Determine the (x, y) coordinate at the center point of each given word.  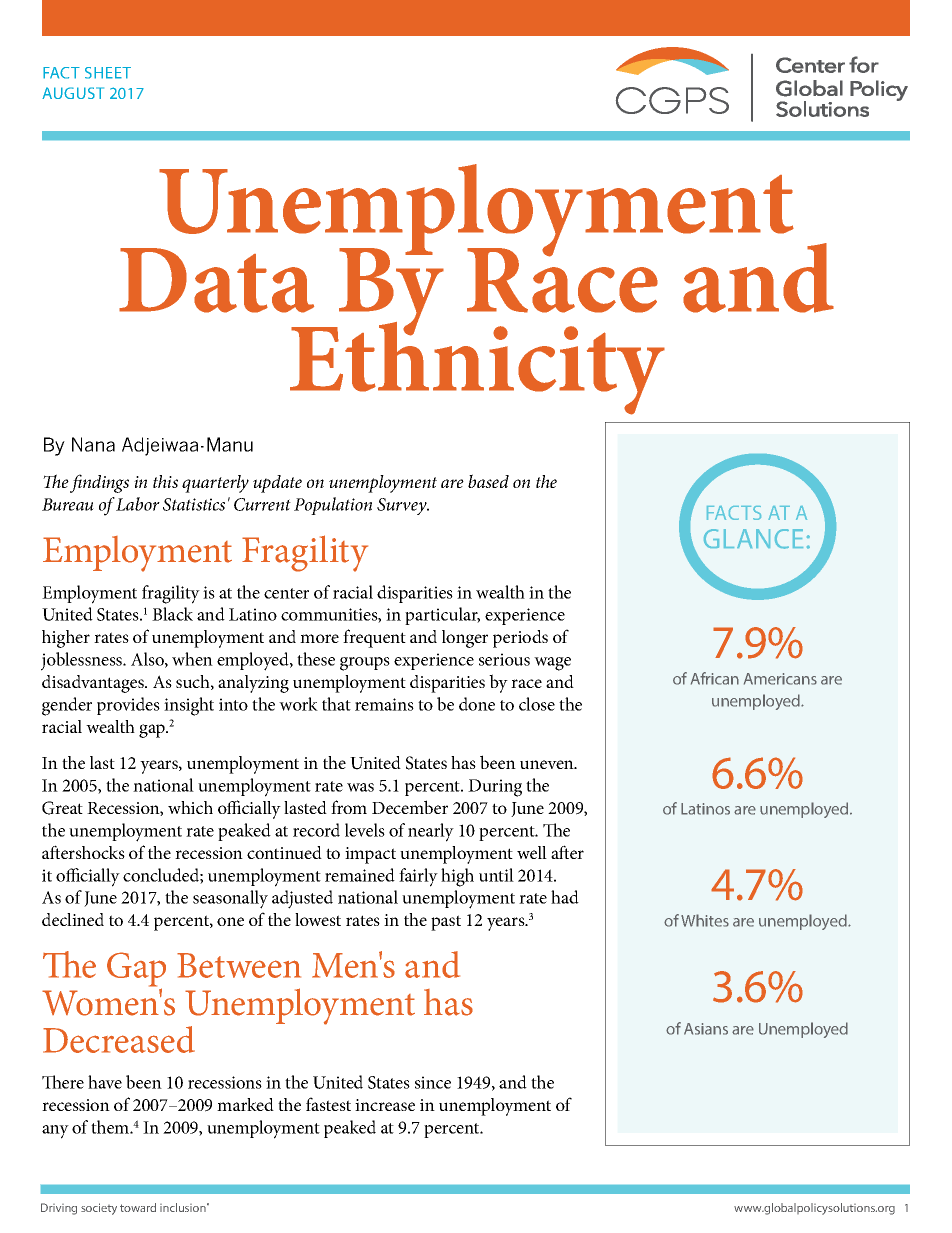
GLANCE (753, 539)
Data (216, 280)
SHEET (108, 73)
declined (73, 919)
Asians (706, 1029)
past (446, 923)
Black (172, 614)
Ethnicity (477, 367)
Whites (705, 920)
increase (385, 1105)
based (488, 481)
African (715, 678)
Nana (93, 444)
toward (138, 1207)
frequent (374, 638)
